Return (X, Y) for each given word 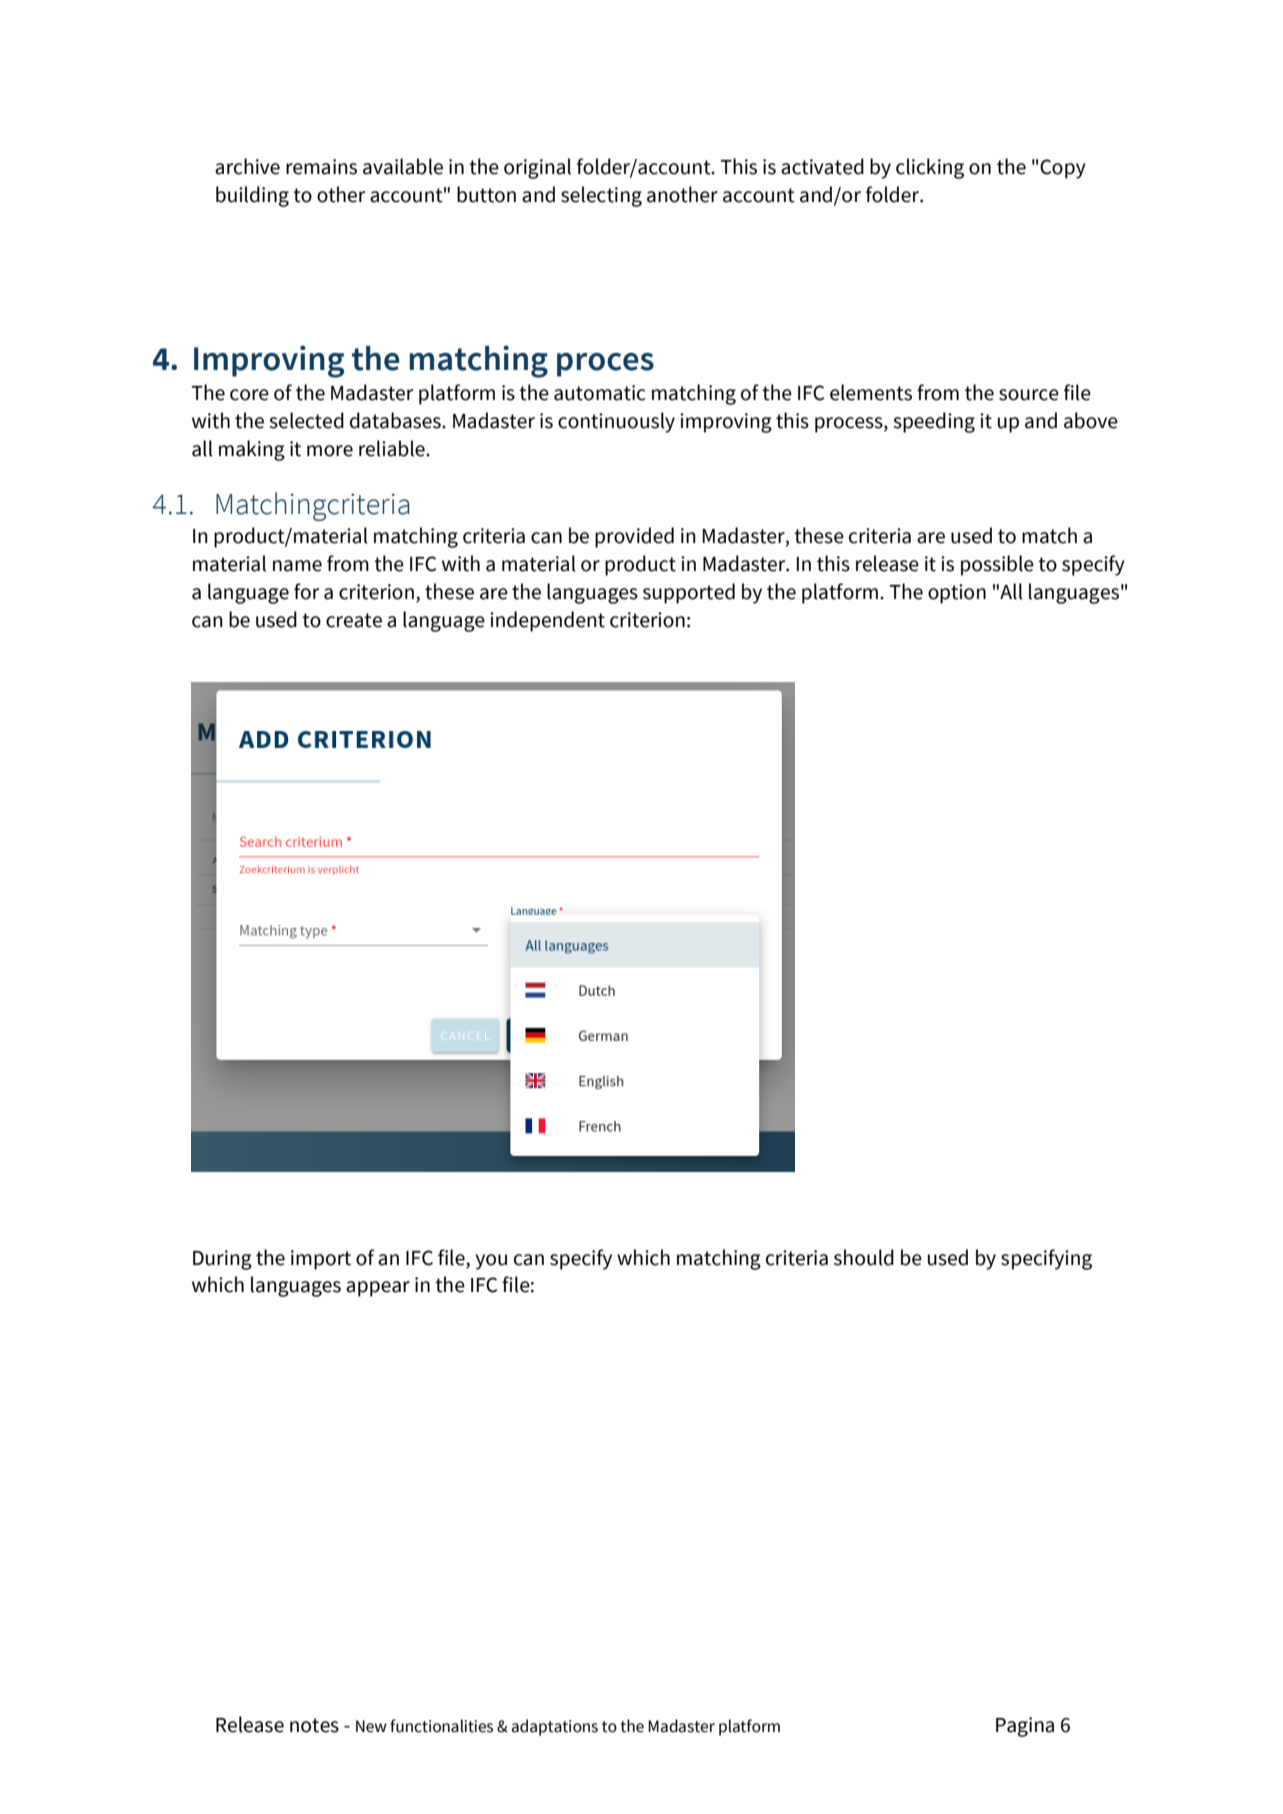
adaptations (555, 1727)
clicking (930, 168)
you (491, 1262)
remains (321, 167)
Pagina (1025, 1727)
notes (314, 1725)
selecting (601, 196)
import (321, 1260)
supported (689, 593)
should (864, 1257)
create (354, 620)
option (957, 594)
